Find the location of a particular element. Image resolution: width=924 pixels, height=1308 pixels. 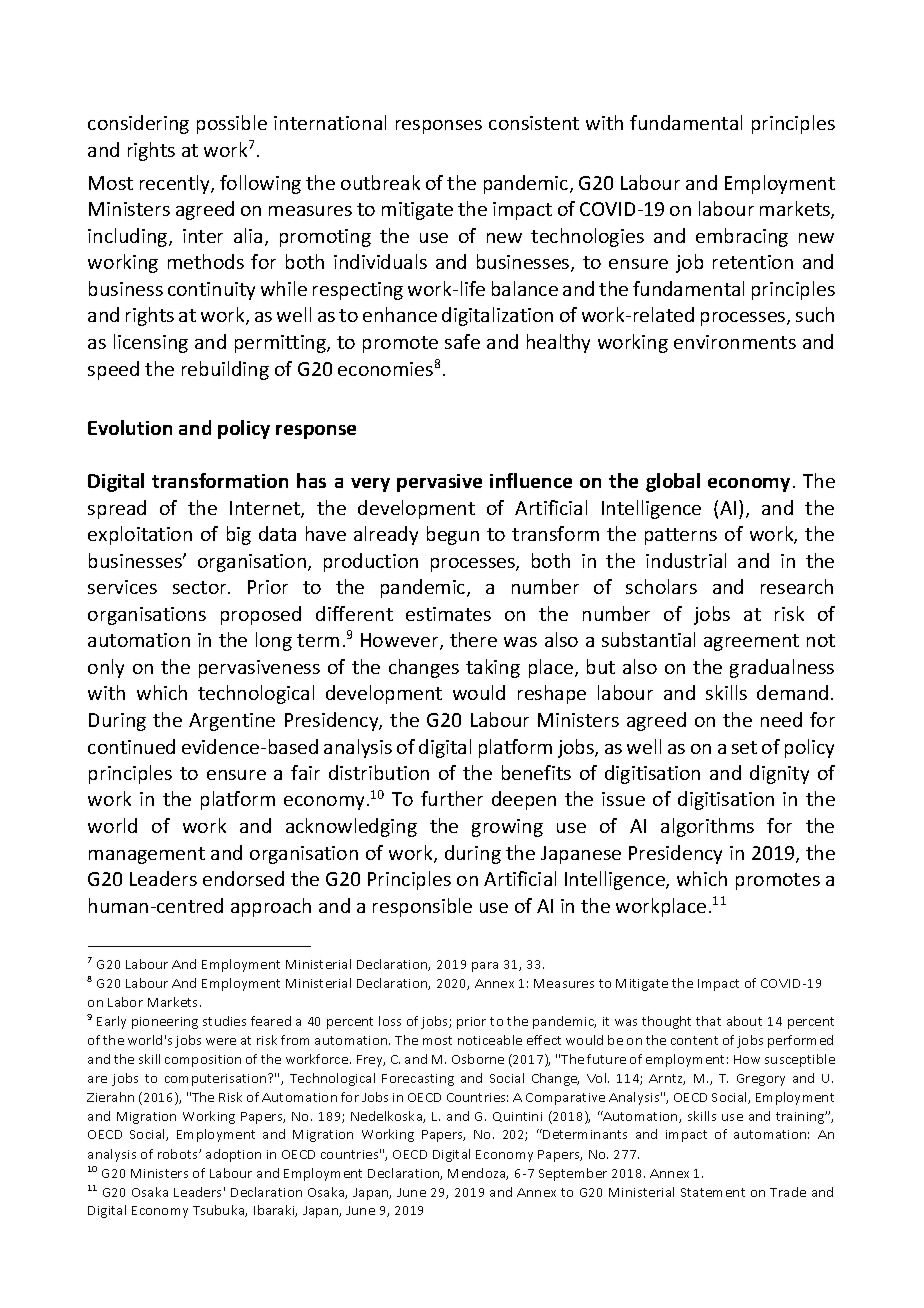

consistent is located at coordinates (534, 123).
